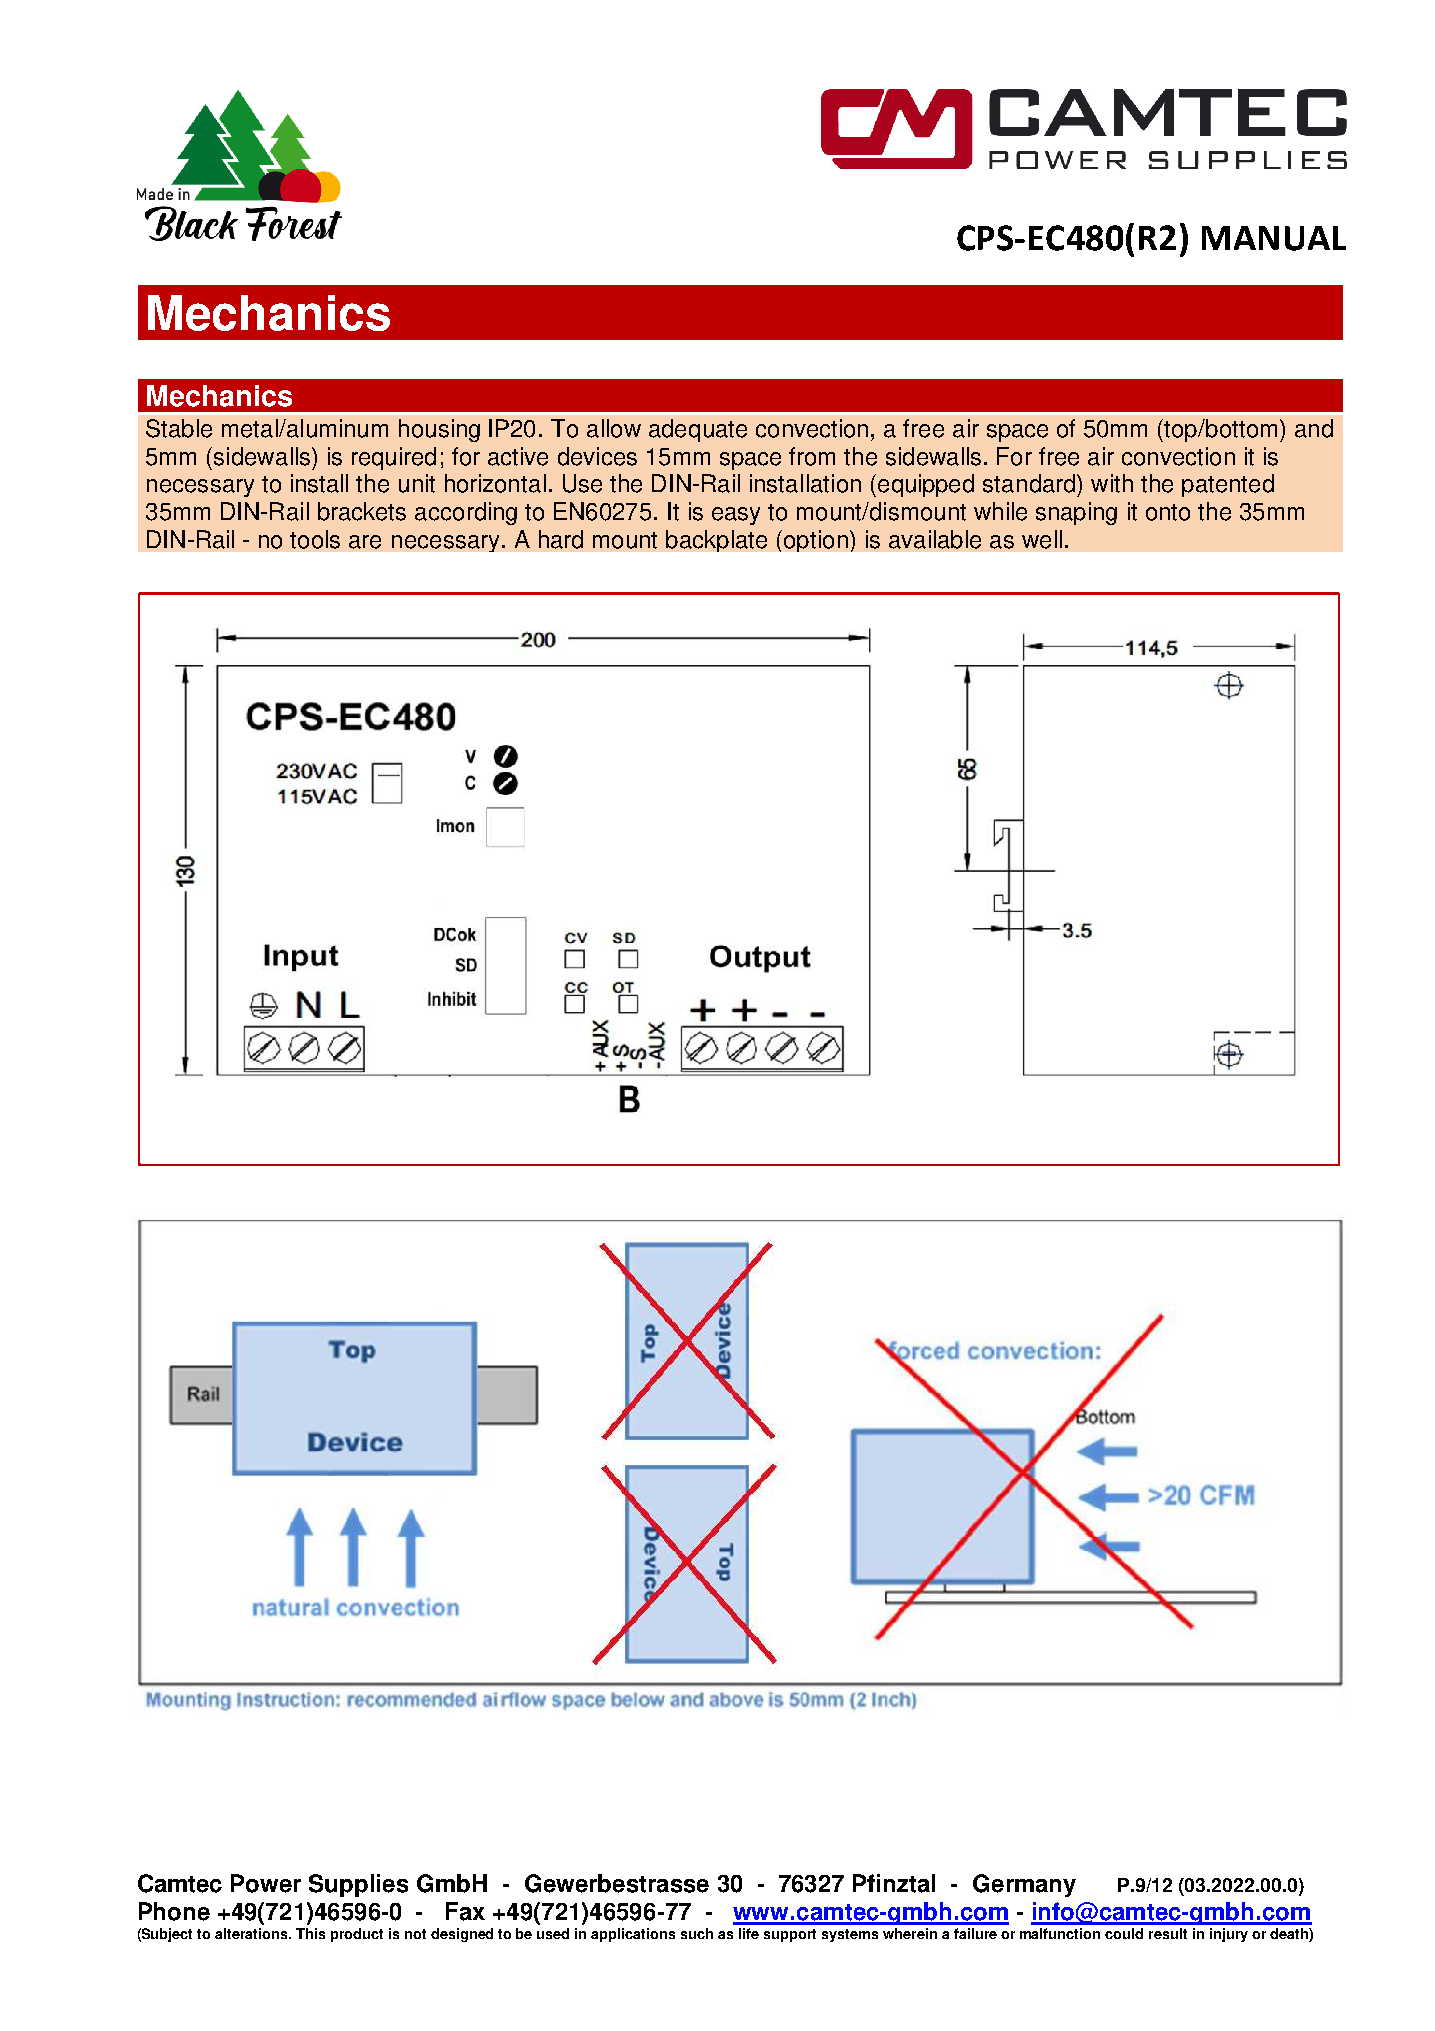 The width and height of the page is (1435, 2031). What do you see at coordinates (179, 428) in the page?
I see `Stable` at bounding box center [179, 428].
